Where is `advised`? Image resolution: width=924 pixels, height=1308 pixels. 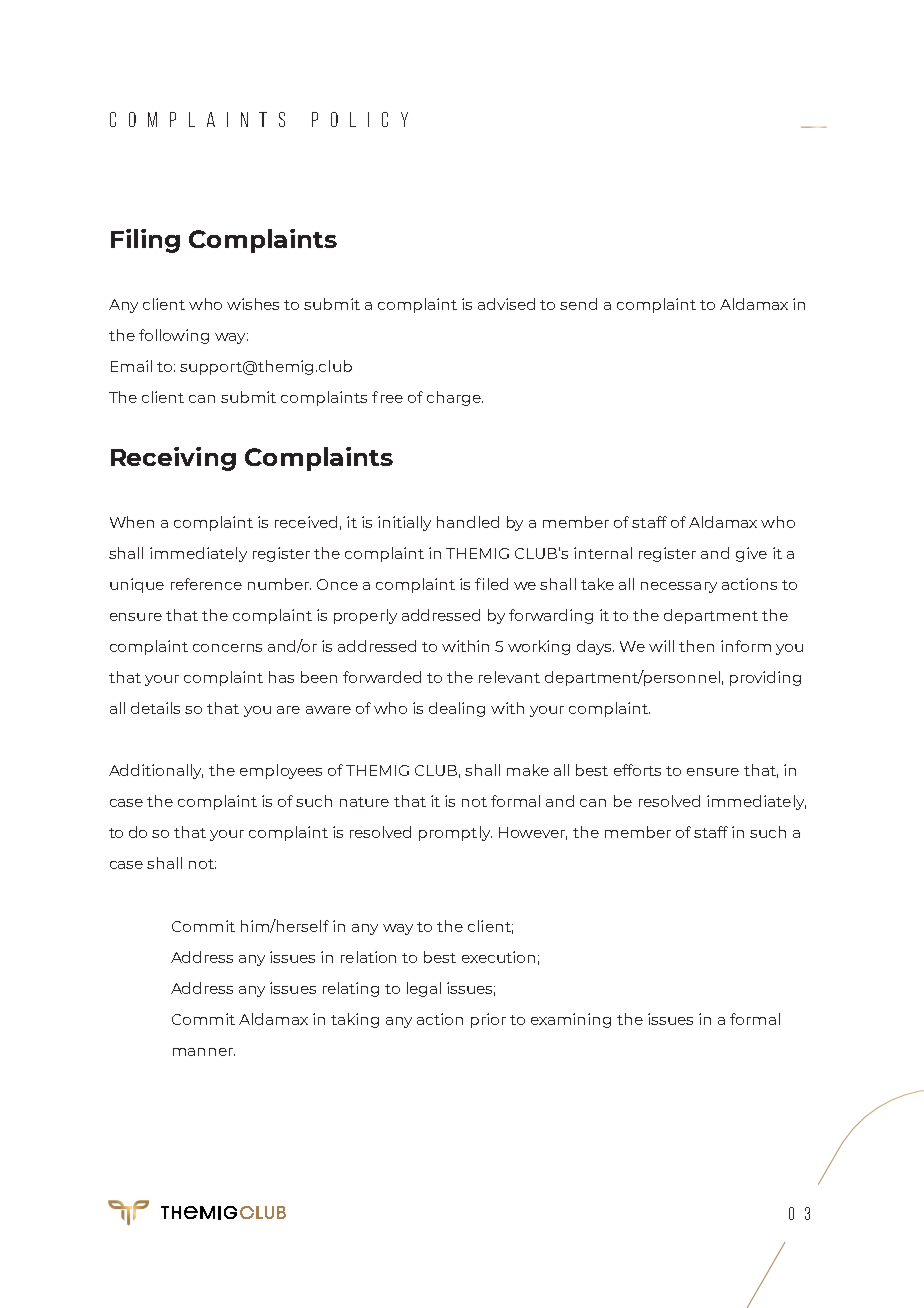
advised is located at coordinates (506, 304).
